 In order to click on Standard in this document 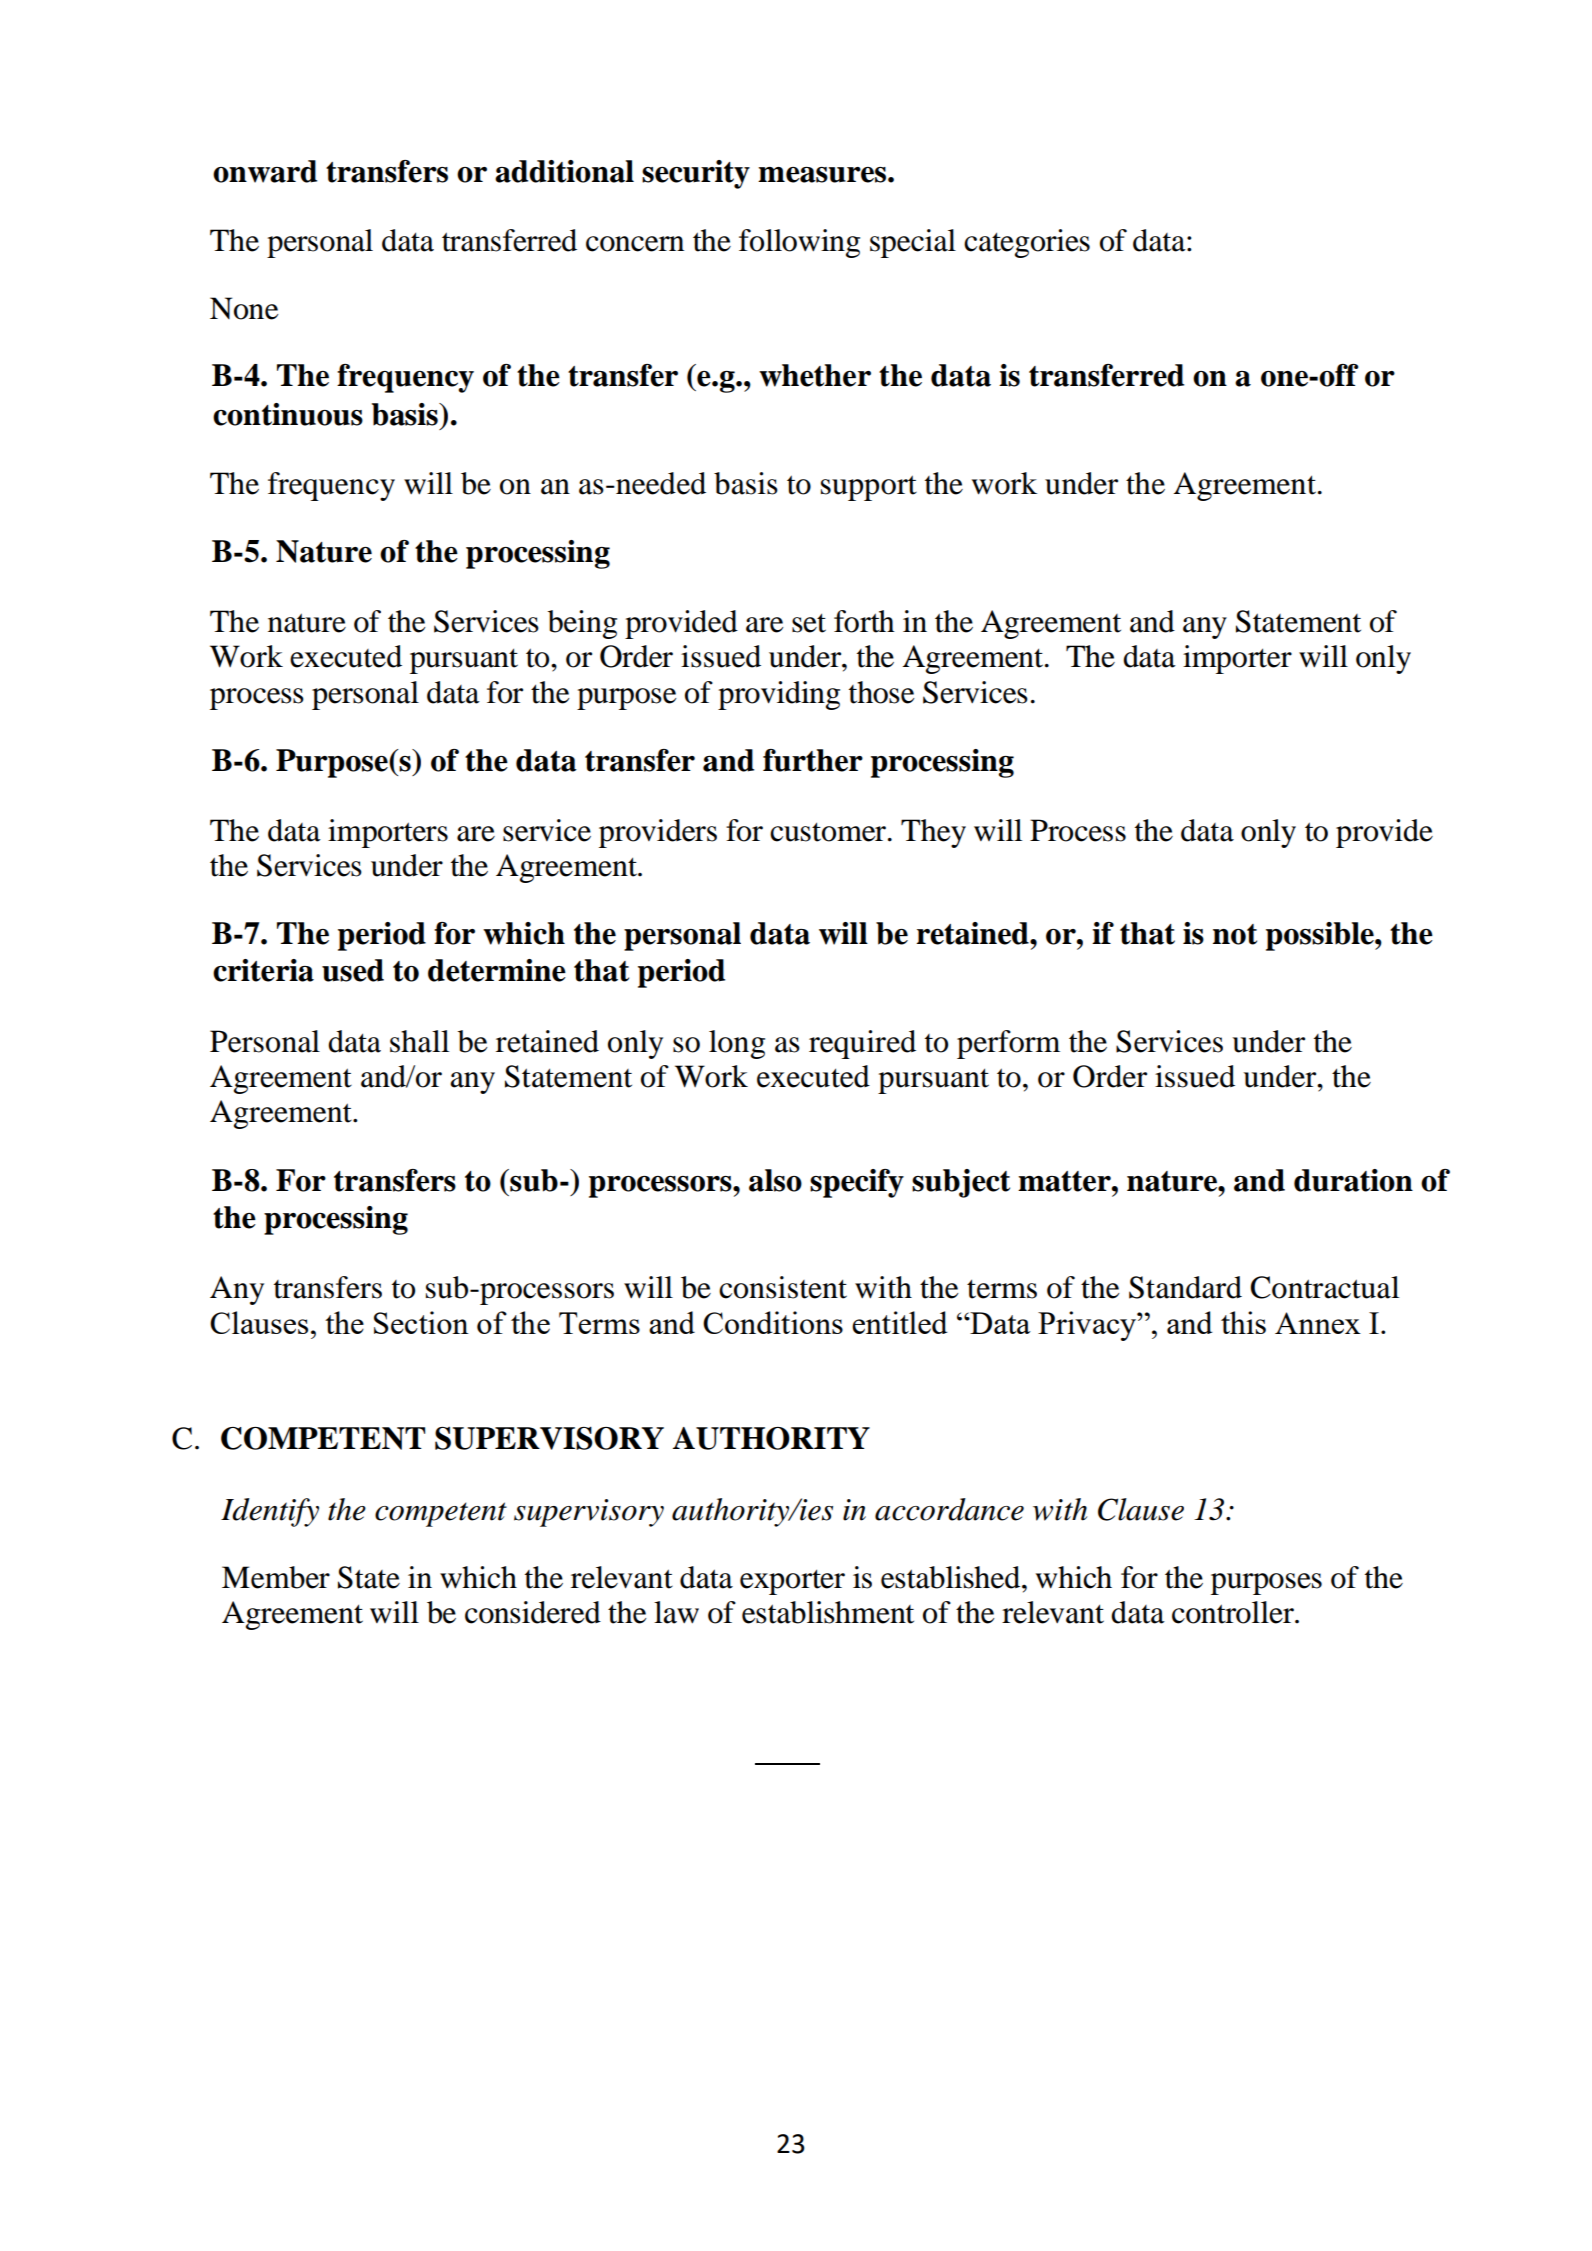, I will do `click(1185, 1287)`.
